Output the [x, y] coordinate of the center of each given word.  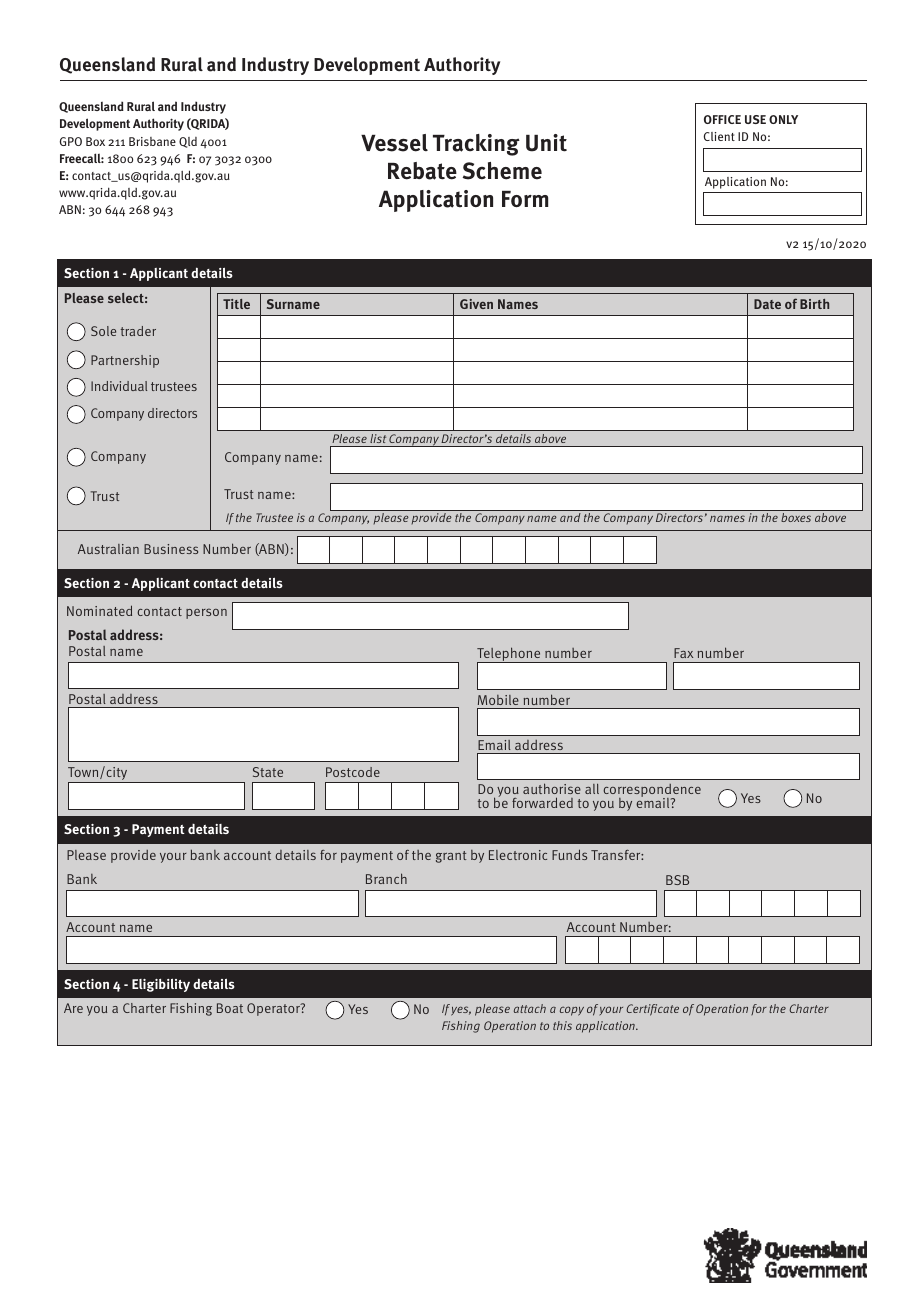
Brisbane [152, 141]
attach [530, 1008]
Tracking [476, 145]
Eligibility [161, 985]
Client [719, 136]
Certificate [653, 1010]
